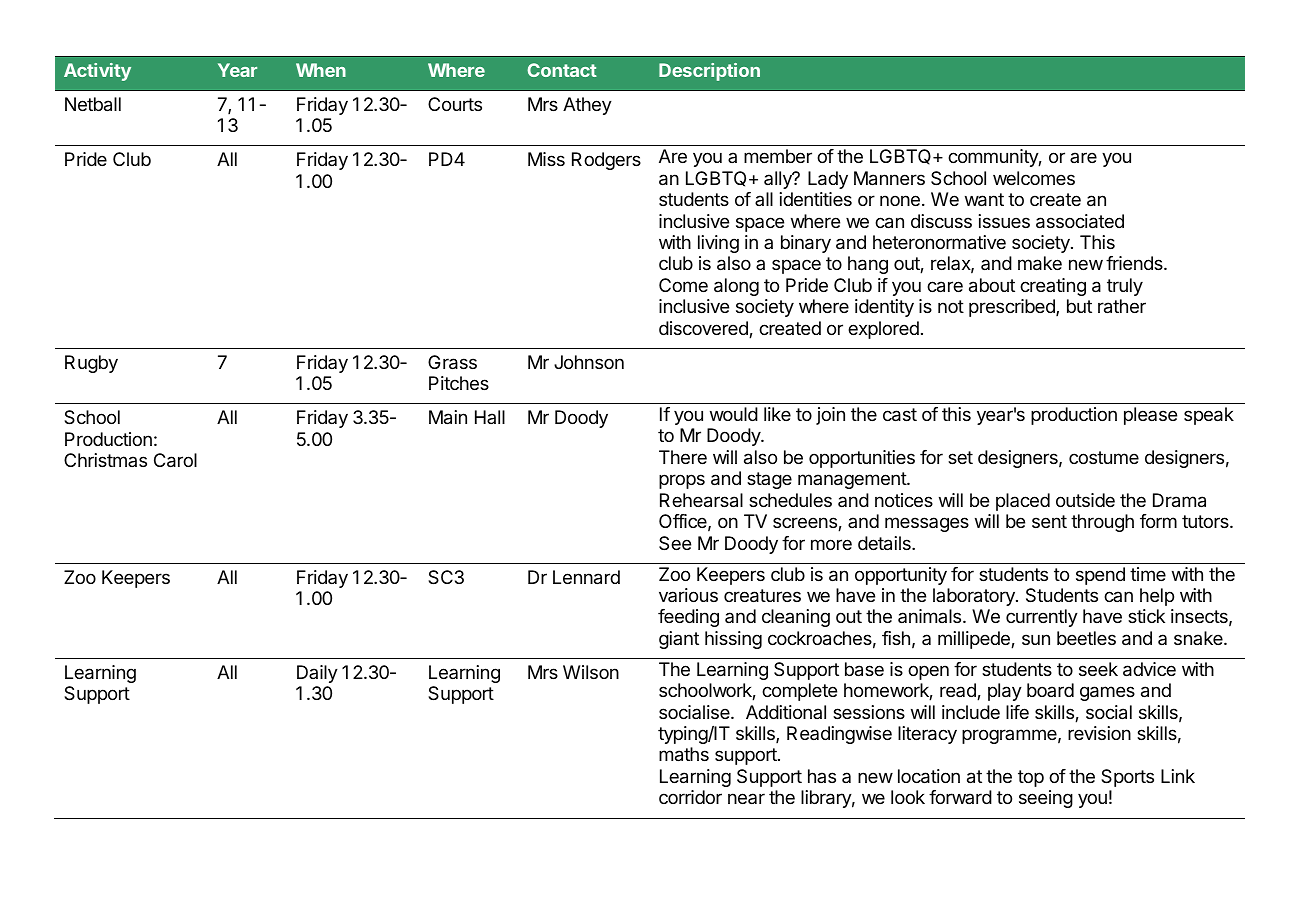 This page has height=924, width=1308. I want to click on living, so click(718, 244).
